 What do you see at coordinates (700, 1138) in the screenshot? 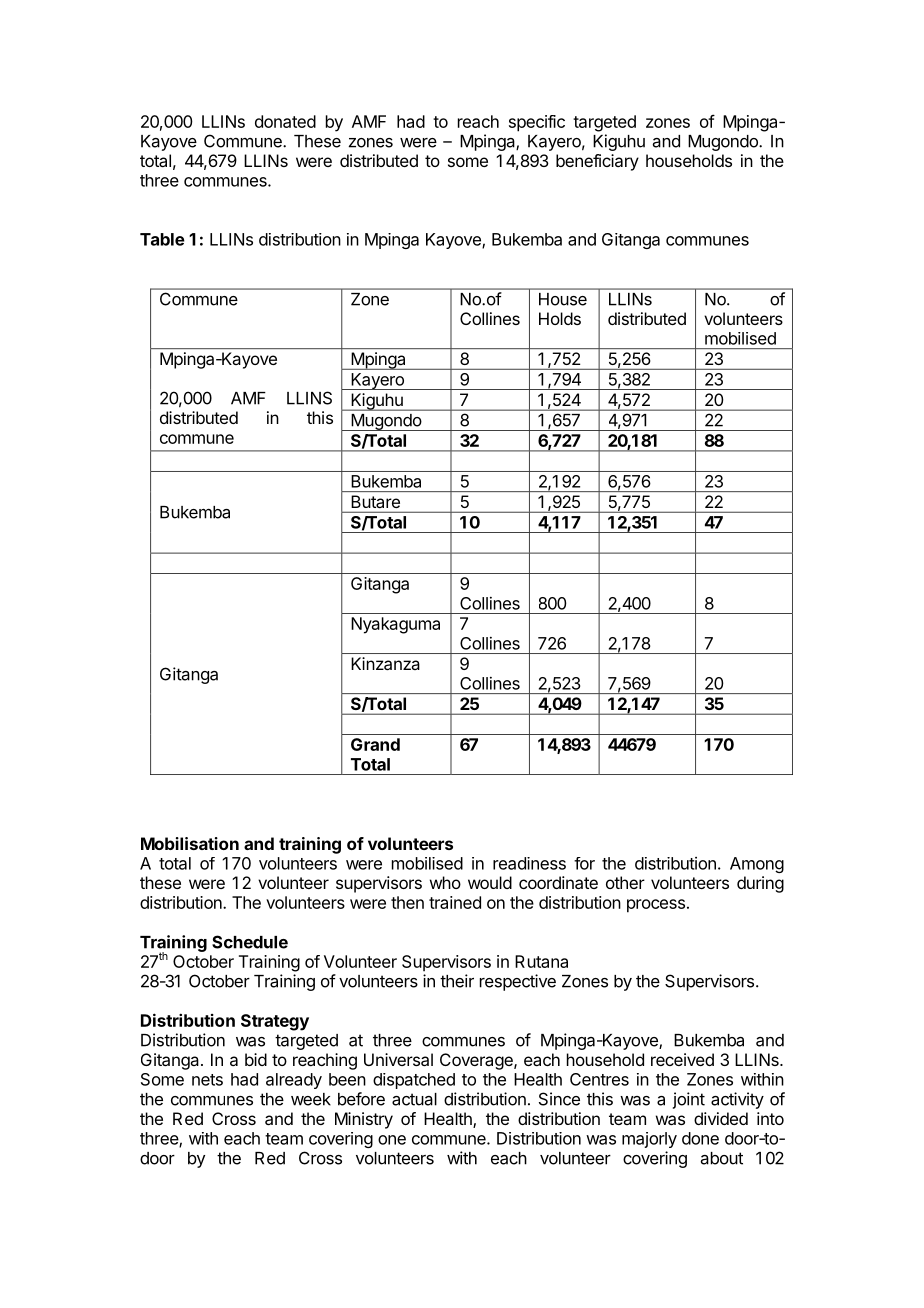
I see `done` at bounding box center [700, 1138].
